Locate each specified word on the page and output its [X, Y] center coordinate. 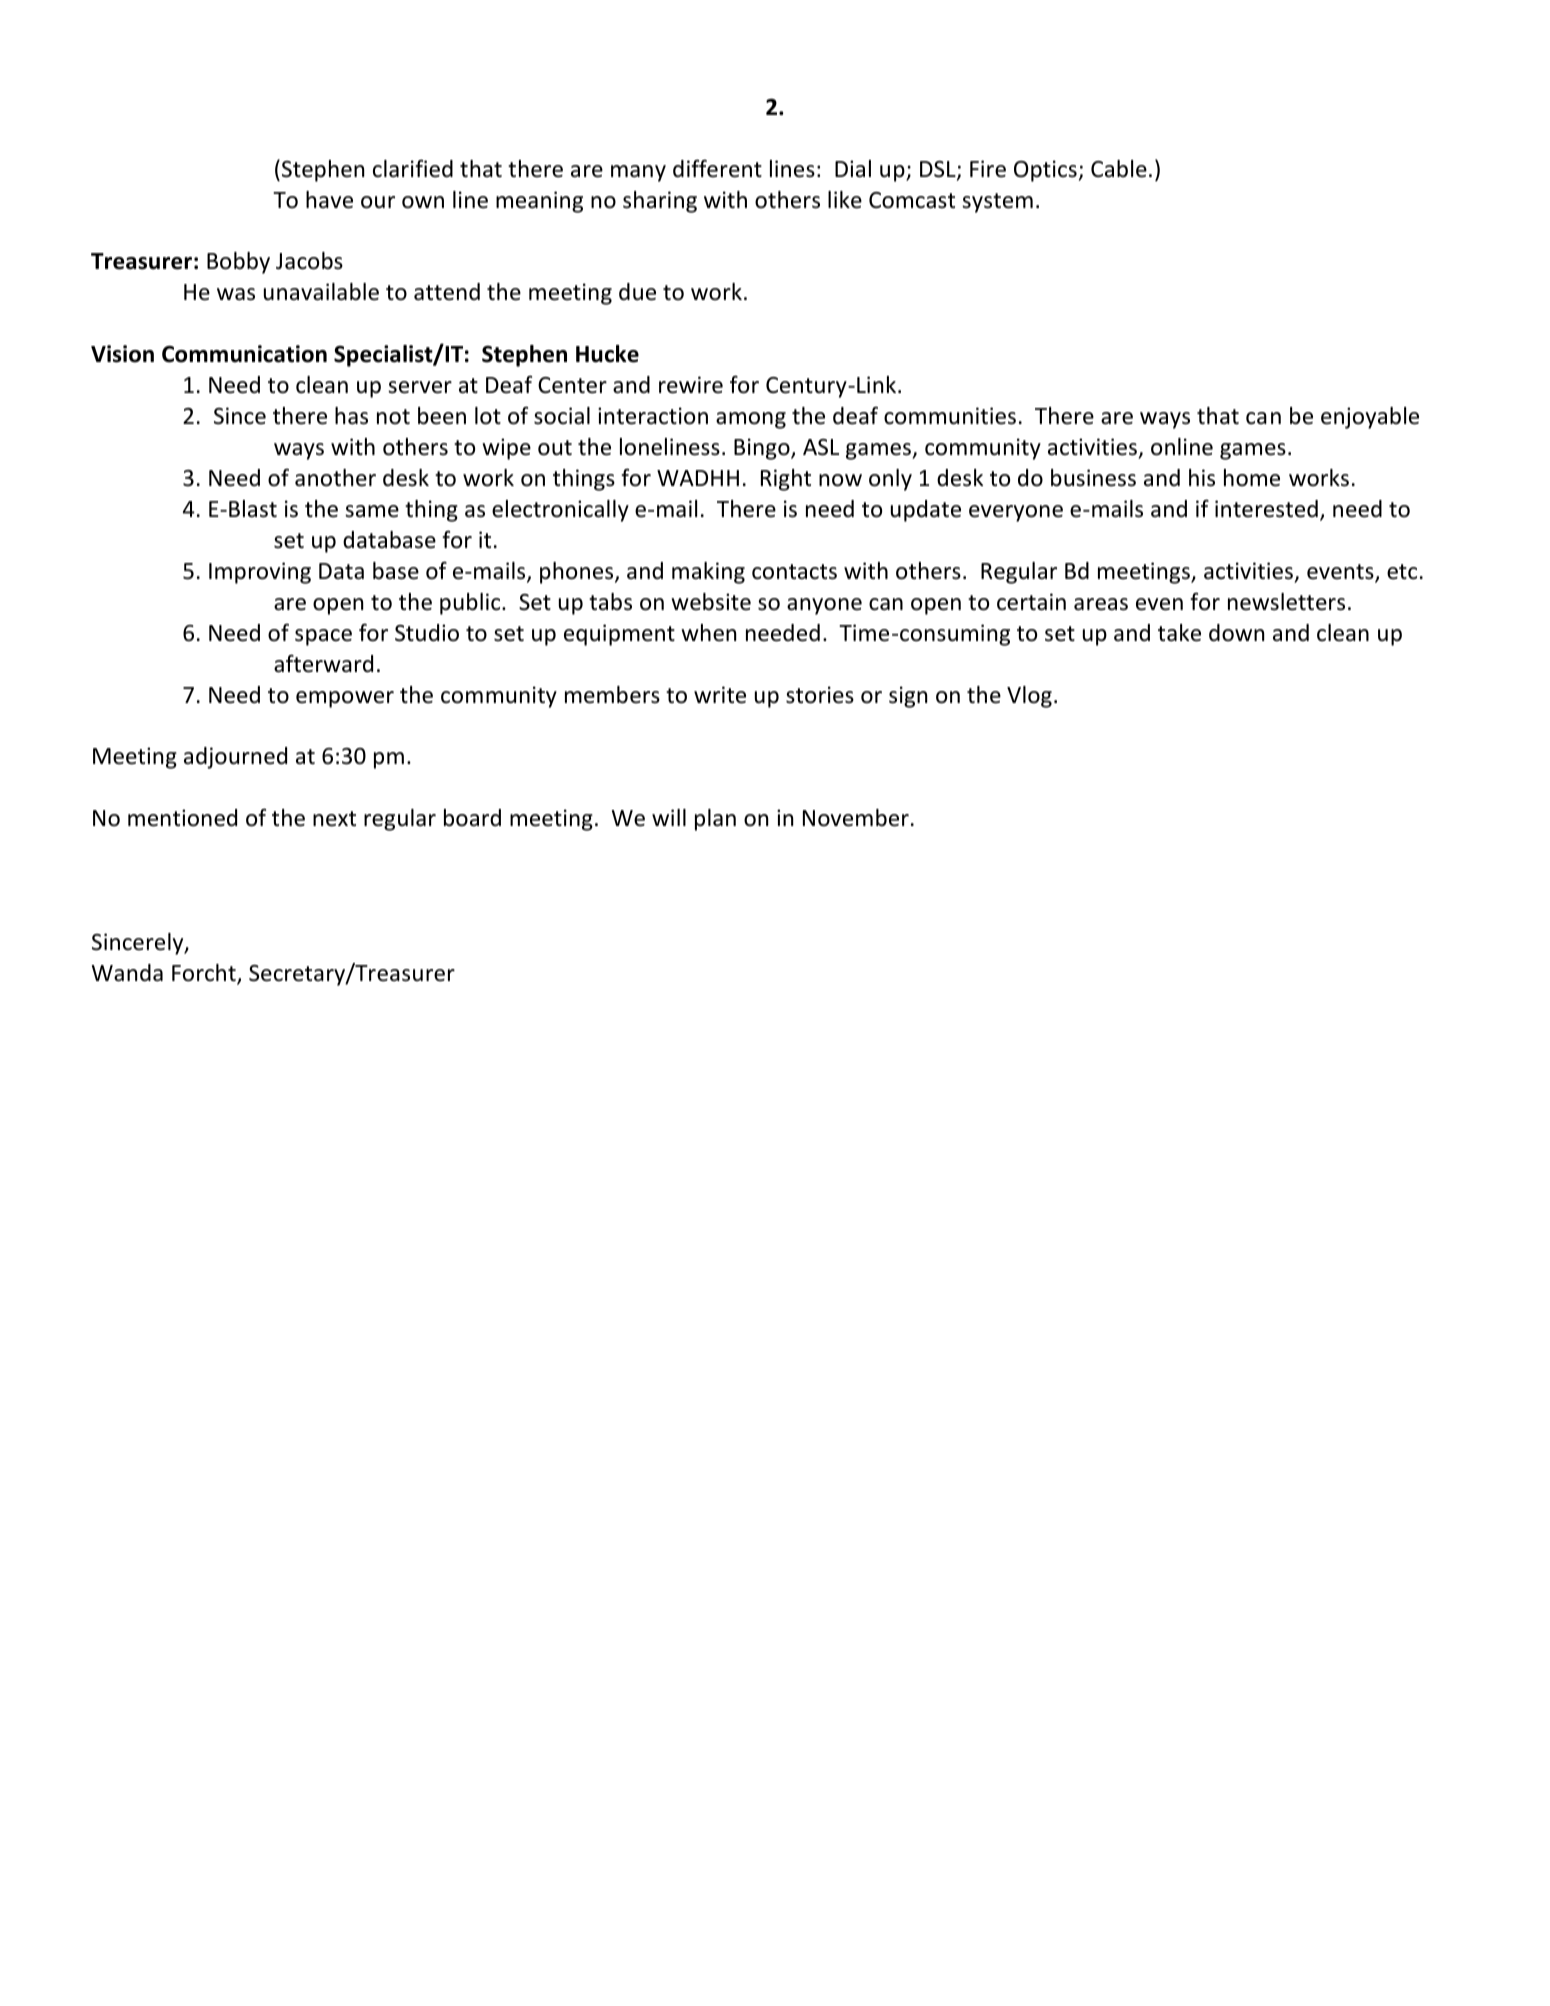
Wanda [127, 973]
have [329, 200]
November [856, 818]
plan [715, 820]
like [845, 200]
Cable [1119, 169]
